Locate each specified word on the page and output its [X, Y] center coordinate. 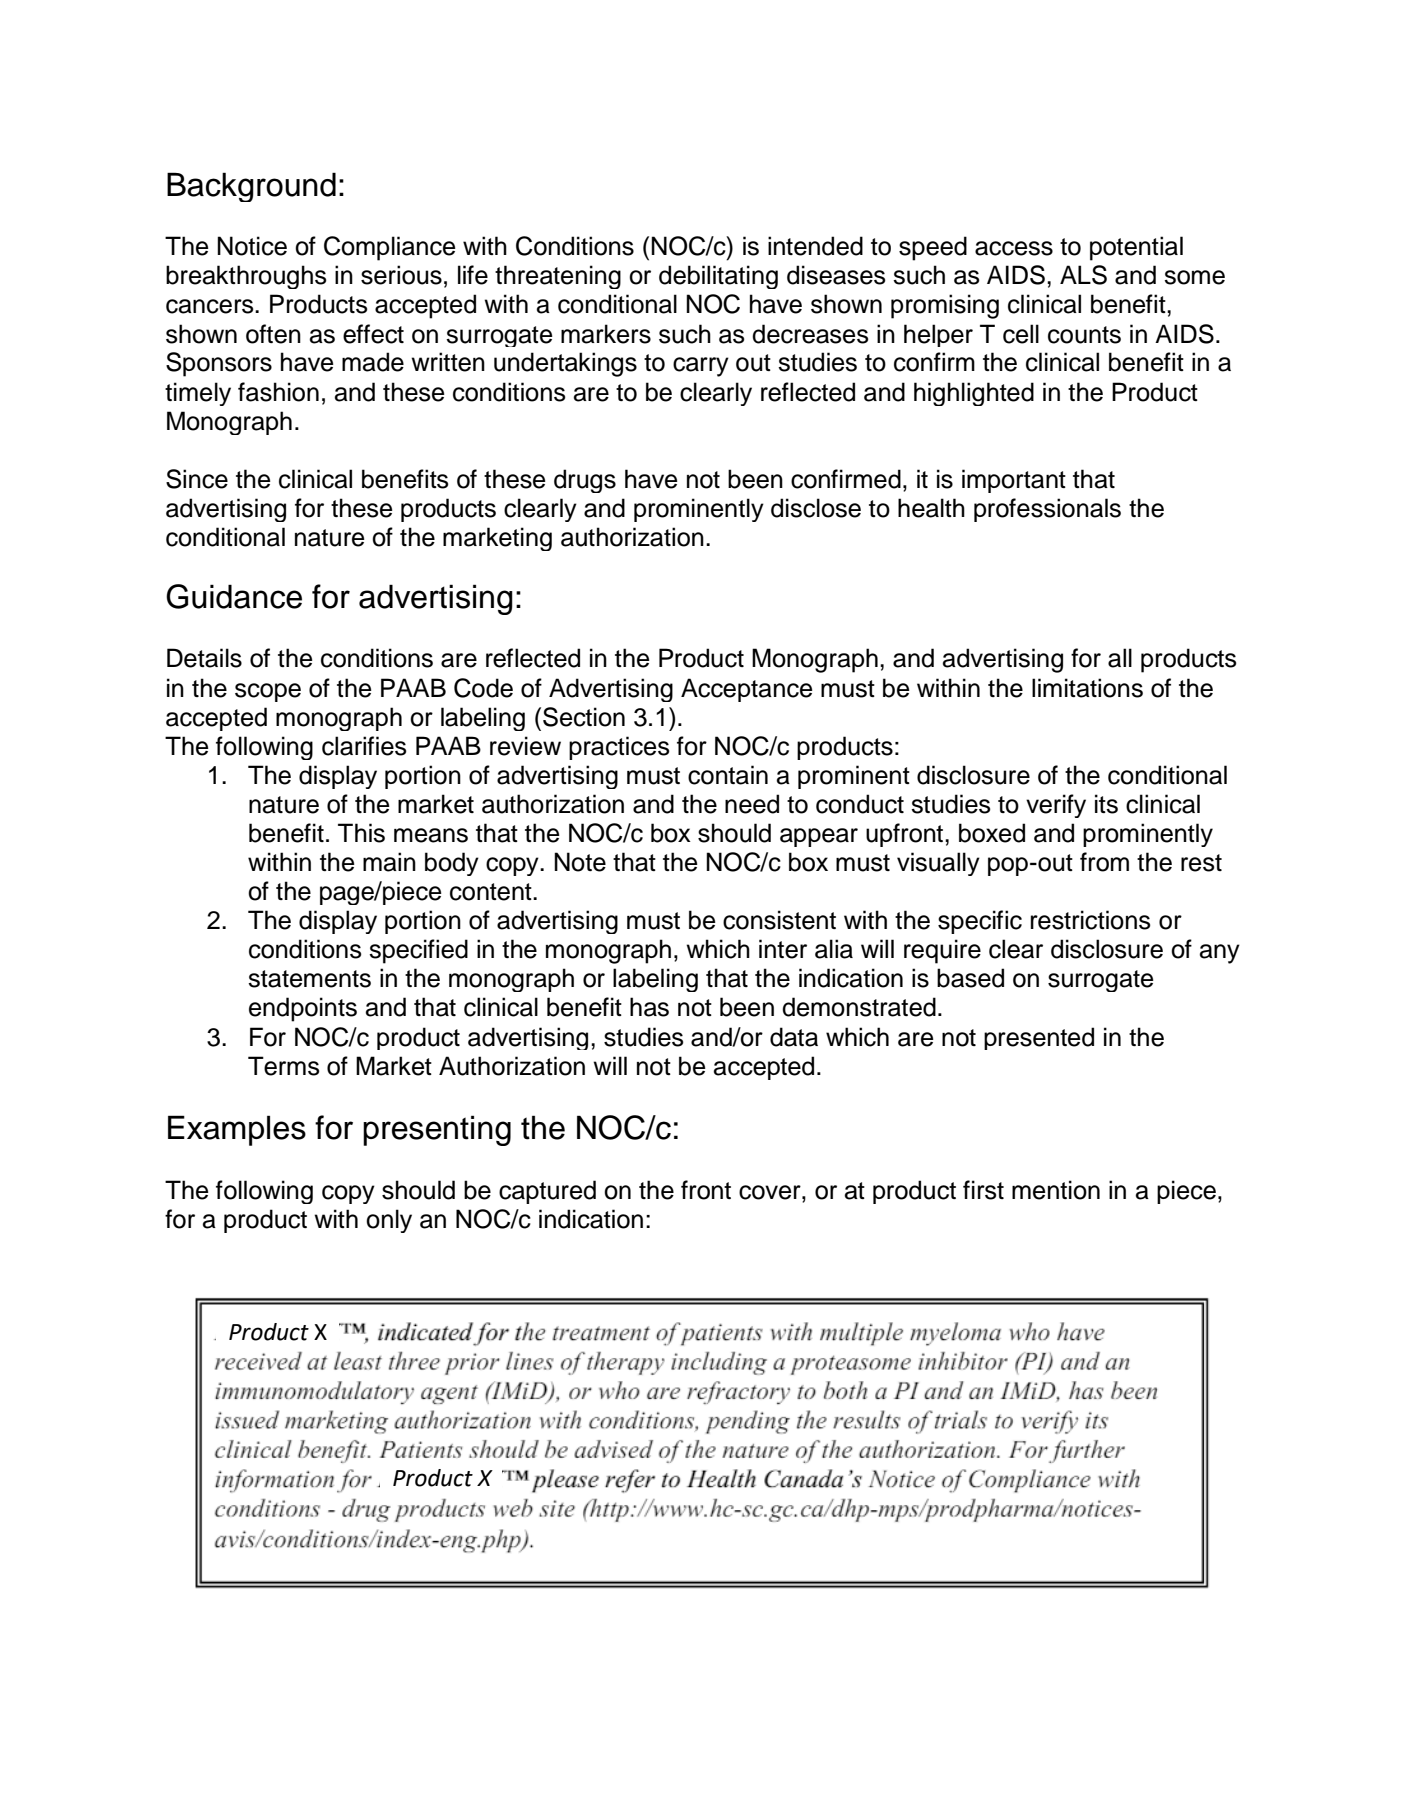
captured [547, 1192]
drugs [585, 481]
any [1220, 954]
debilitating [718, 277]
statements [309, 979]
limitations [1087, 688]
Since [197, 479]
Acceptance [747, 690]
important [1014, 481]
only [389, 1221]
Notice [252, 246]
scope [268, 692]
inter [783, 949]
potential [1136, 248]
